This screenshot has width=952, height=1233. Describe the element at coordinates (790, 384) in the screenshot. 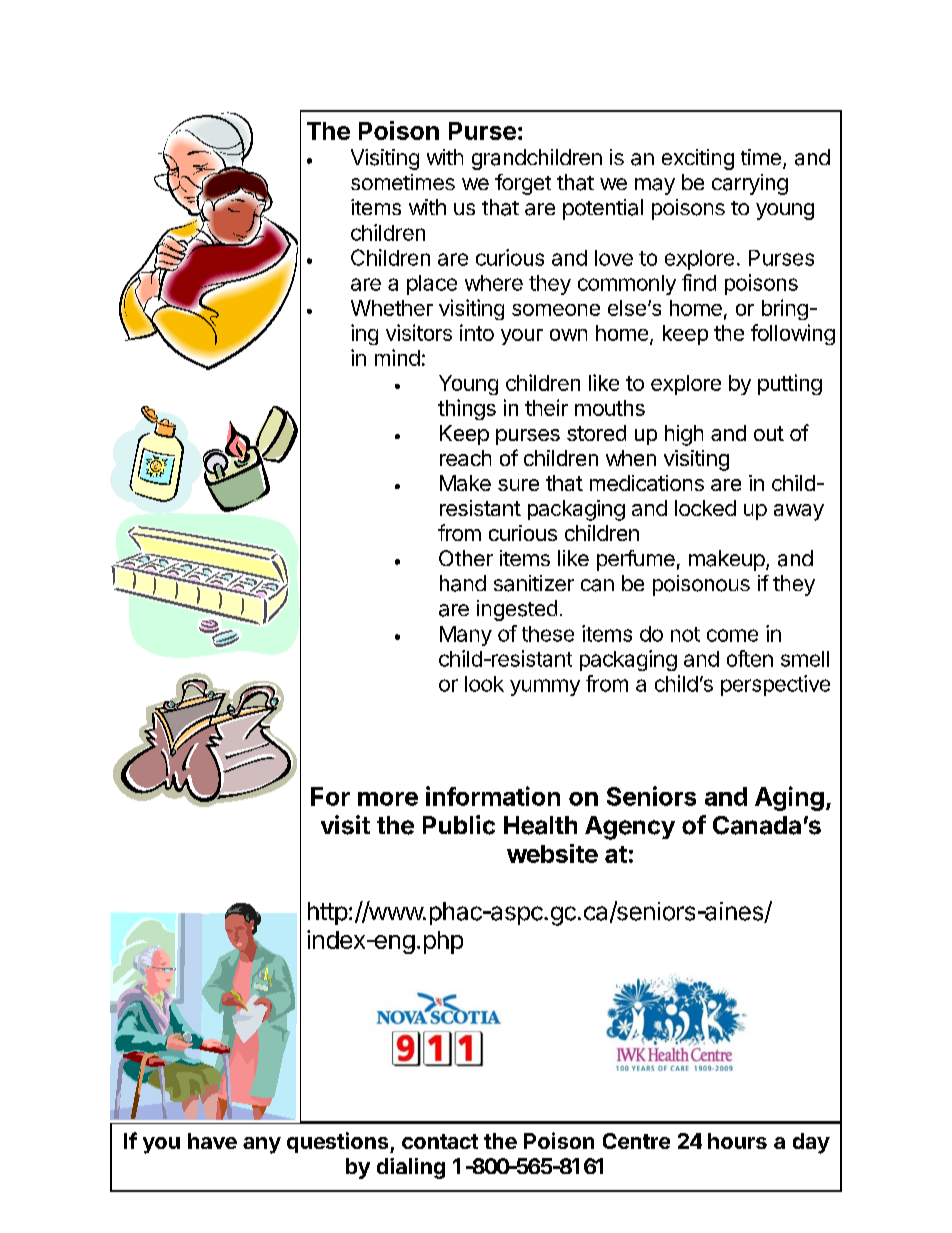

I see `putting` at that location.
